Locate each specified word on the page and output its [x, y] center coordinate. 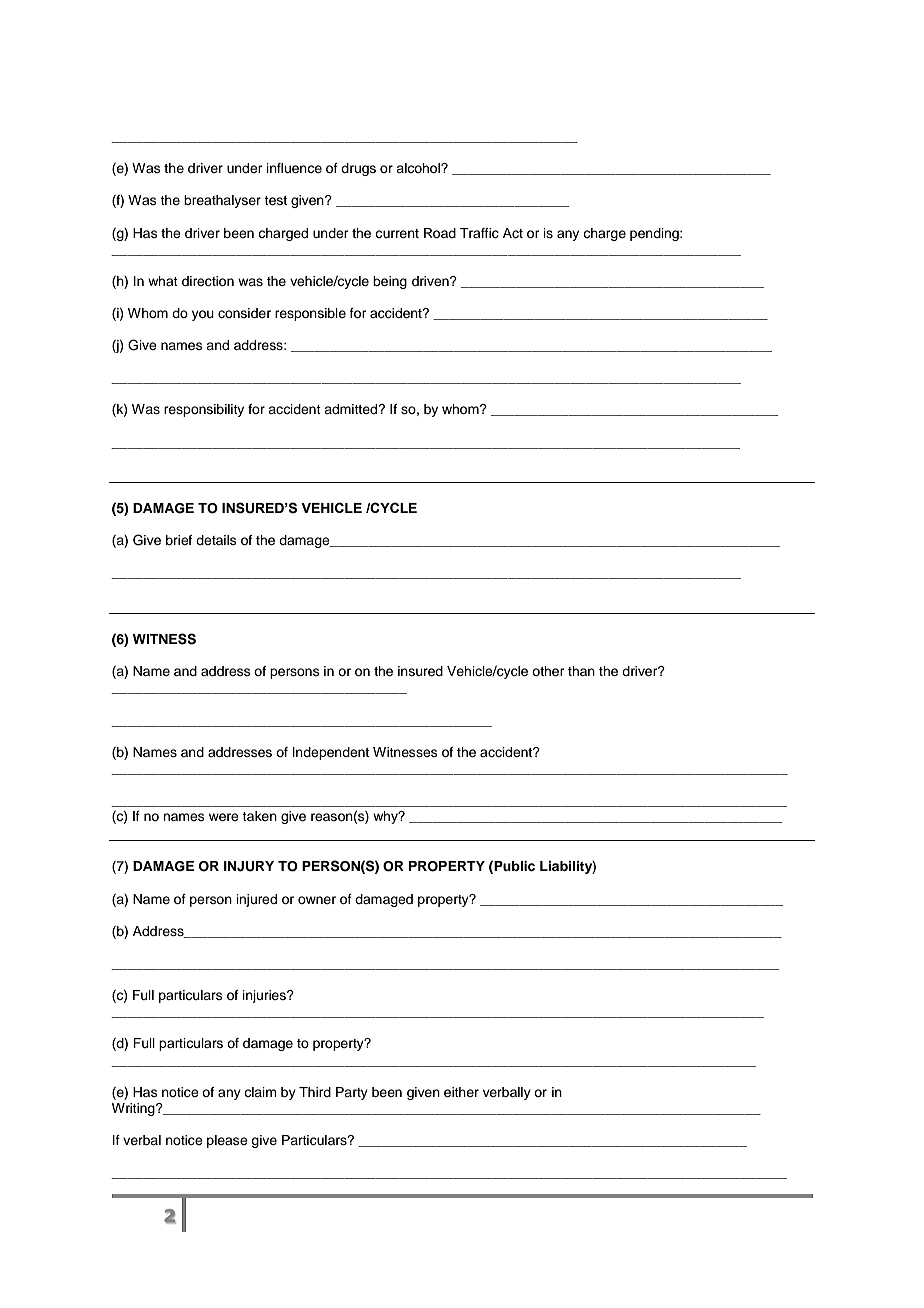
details [216, 540]
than [581, 671]
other [548, 671]
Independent [331, 753]
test [275, 201]
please [227, 1141]
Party [352, 1093]
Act [513, 233]
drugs [358, 169]
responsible [310, 314]
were [224, 817]
